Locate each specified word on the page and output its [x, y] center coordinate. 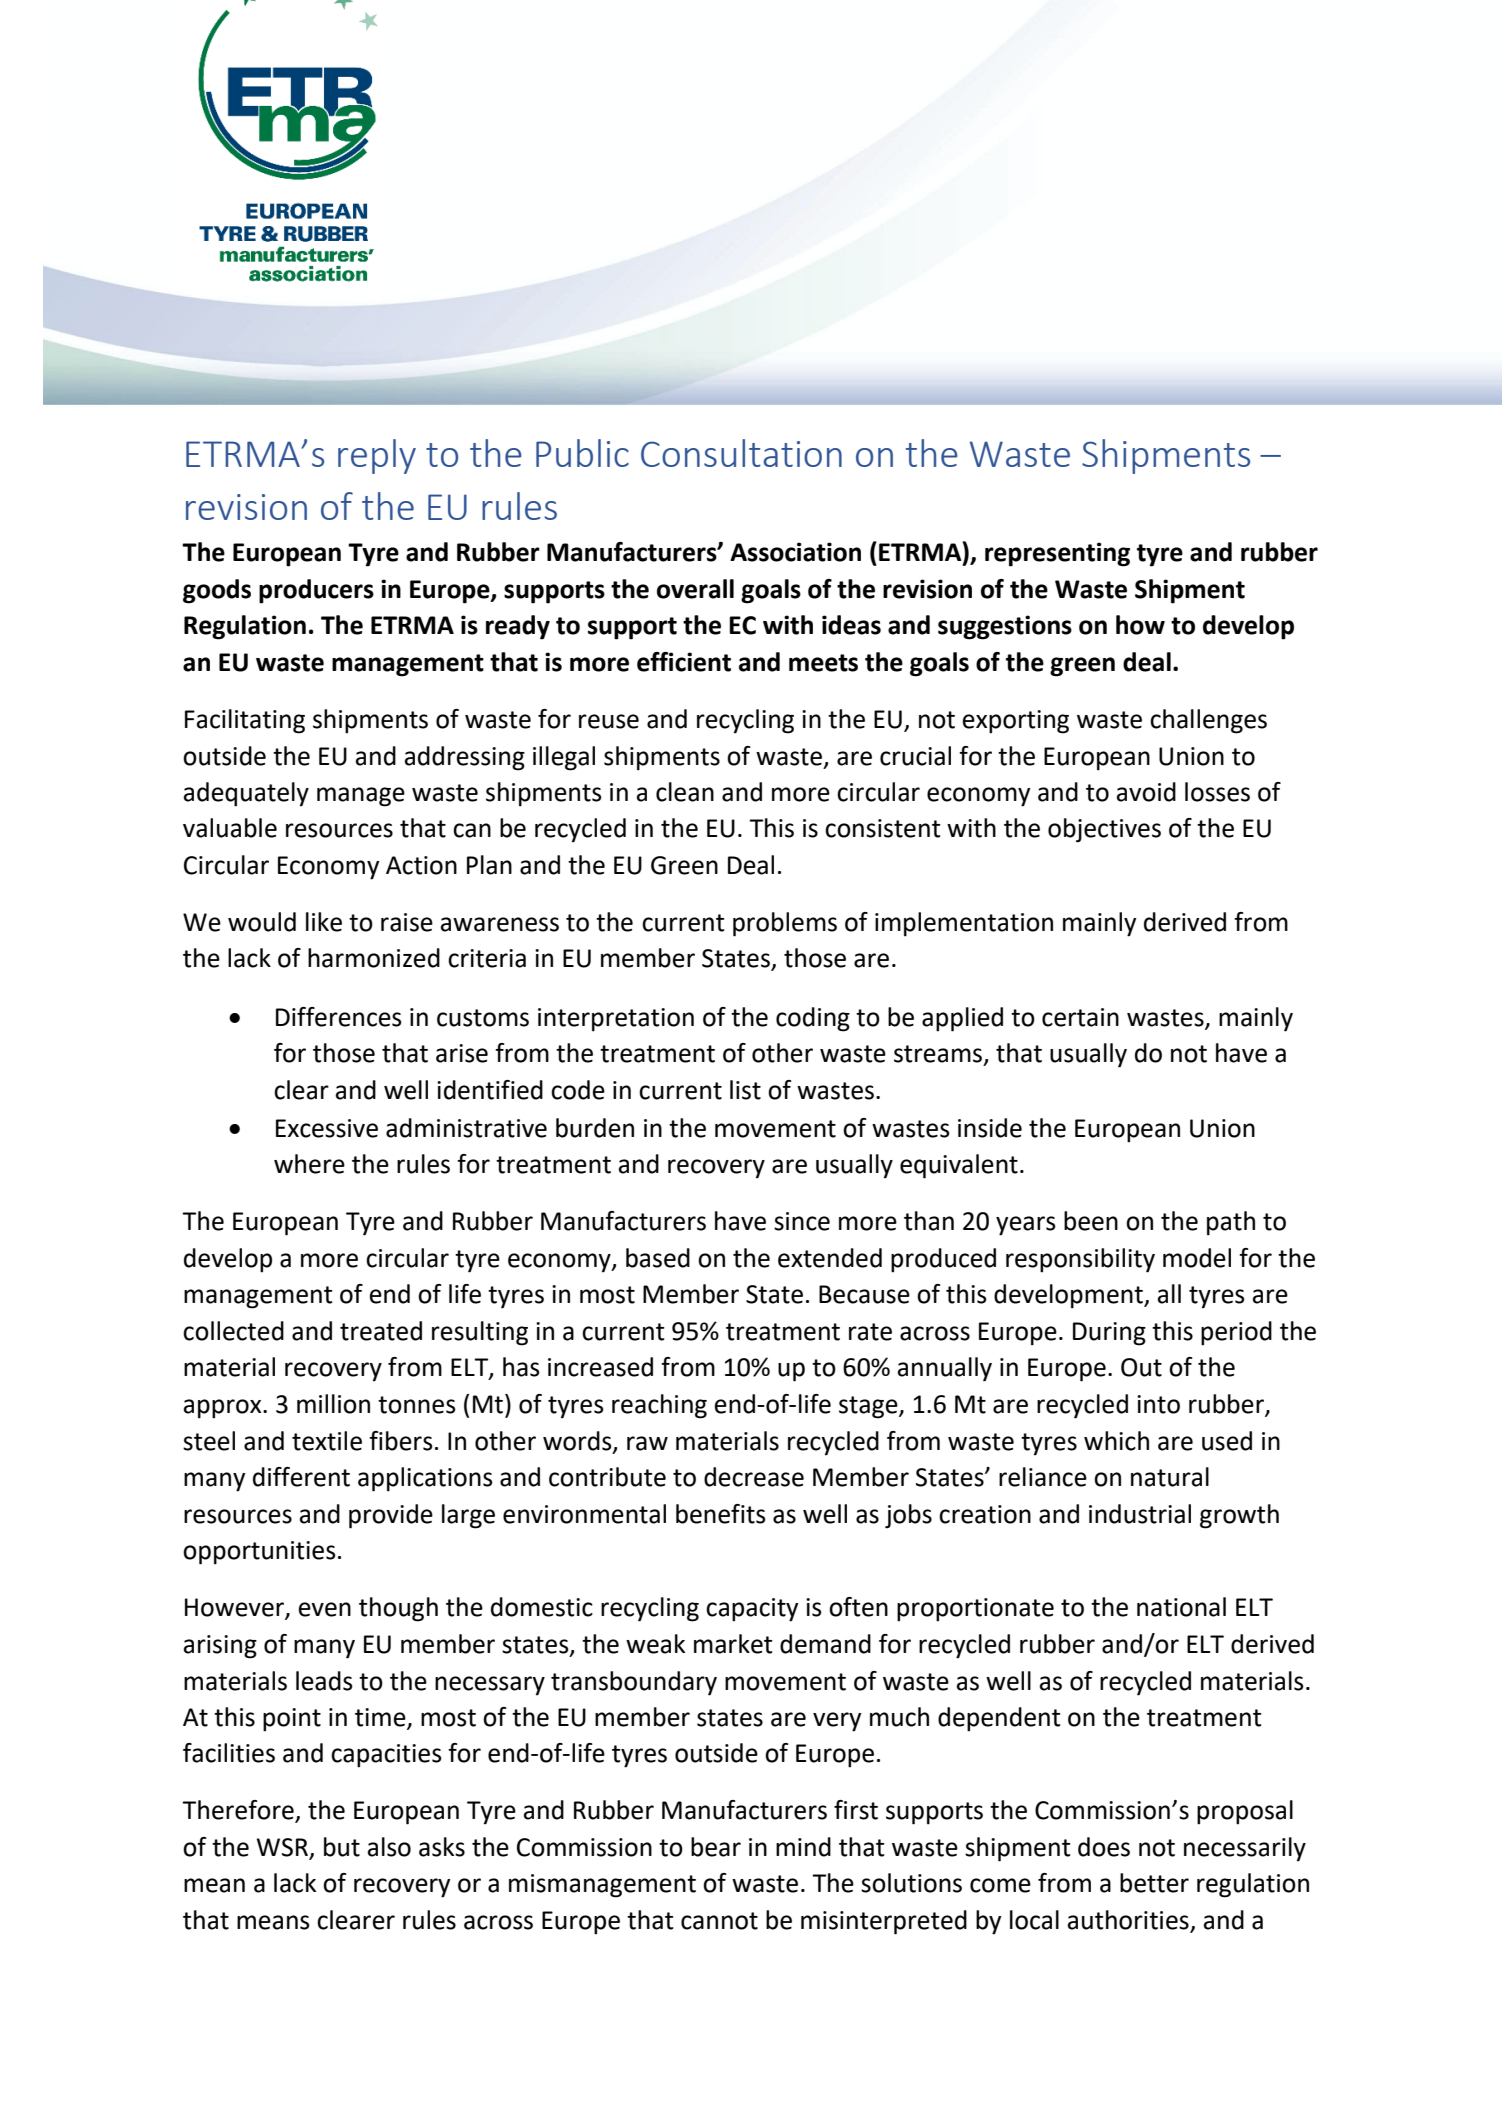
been [1091, 1221]
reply [377, 456]
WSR [282, 1847]
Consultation [741, 453]
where [309, 1164]
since [802, 1221]
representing [1057, 554]
